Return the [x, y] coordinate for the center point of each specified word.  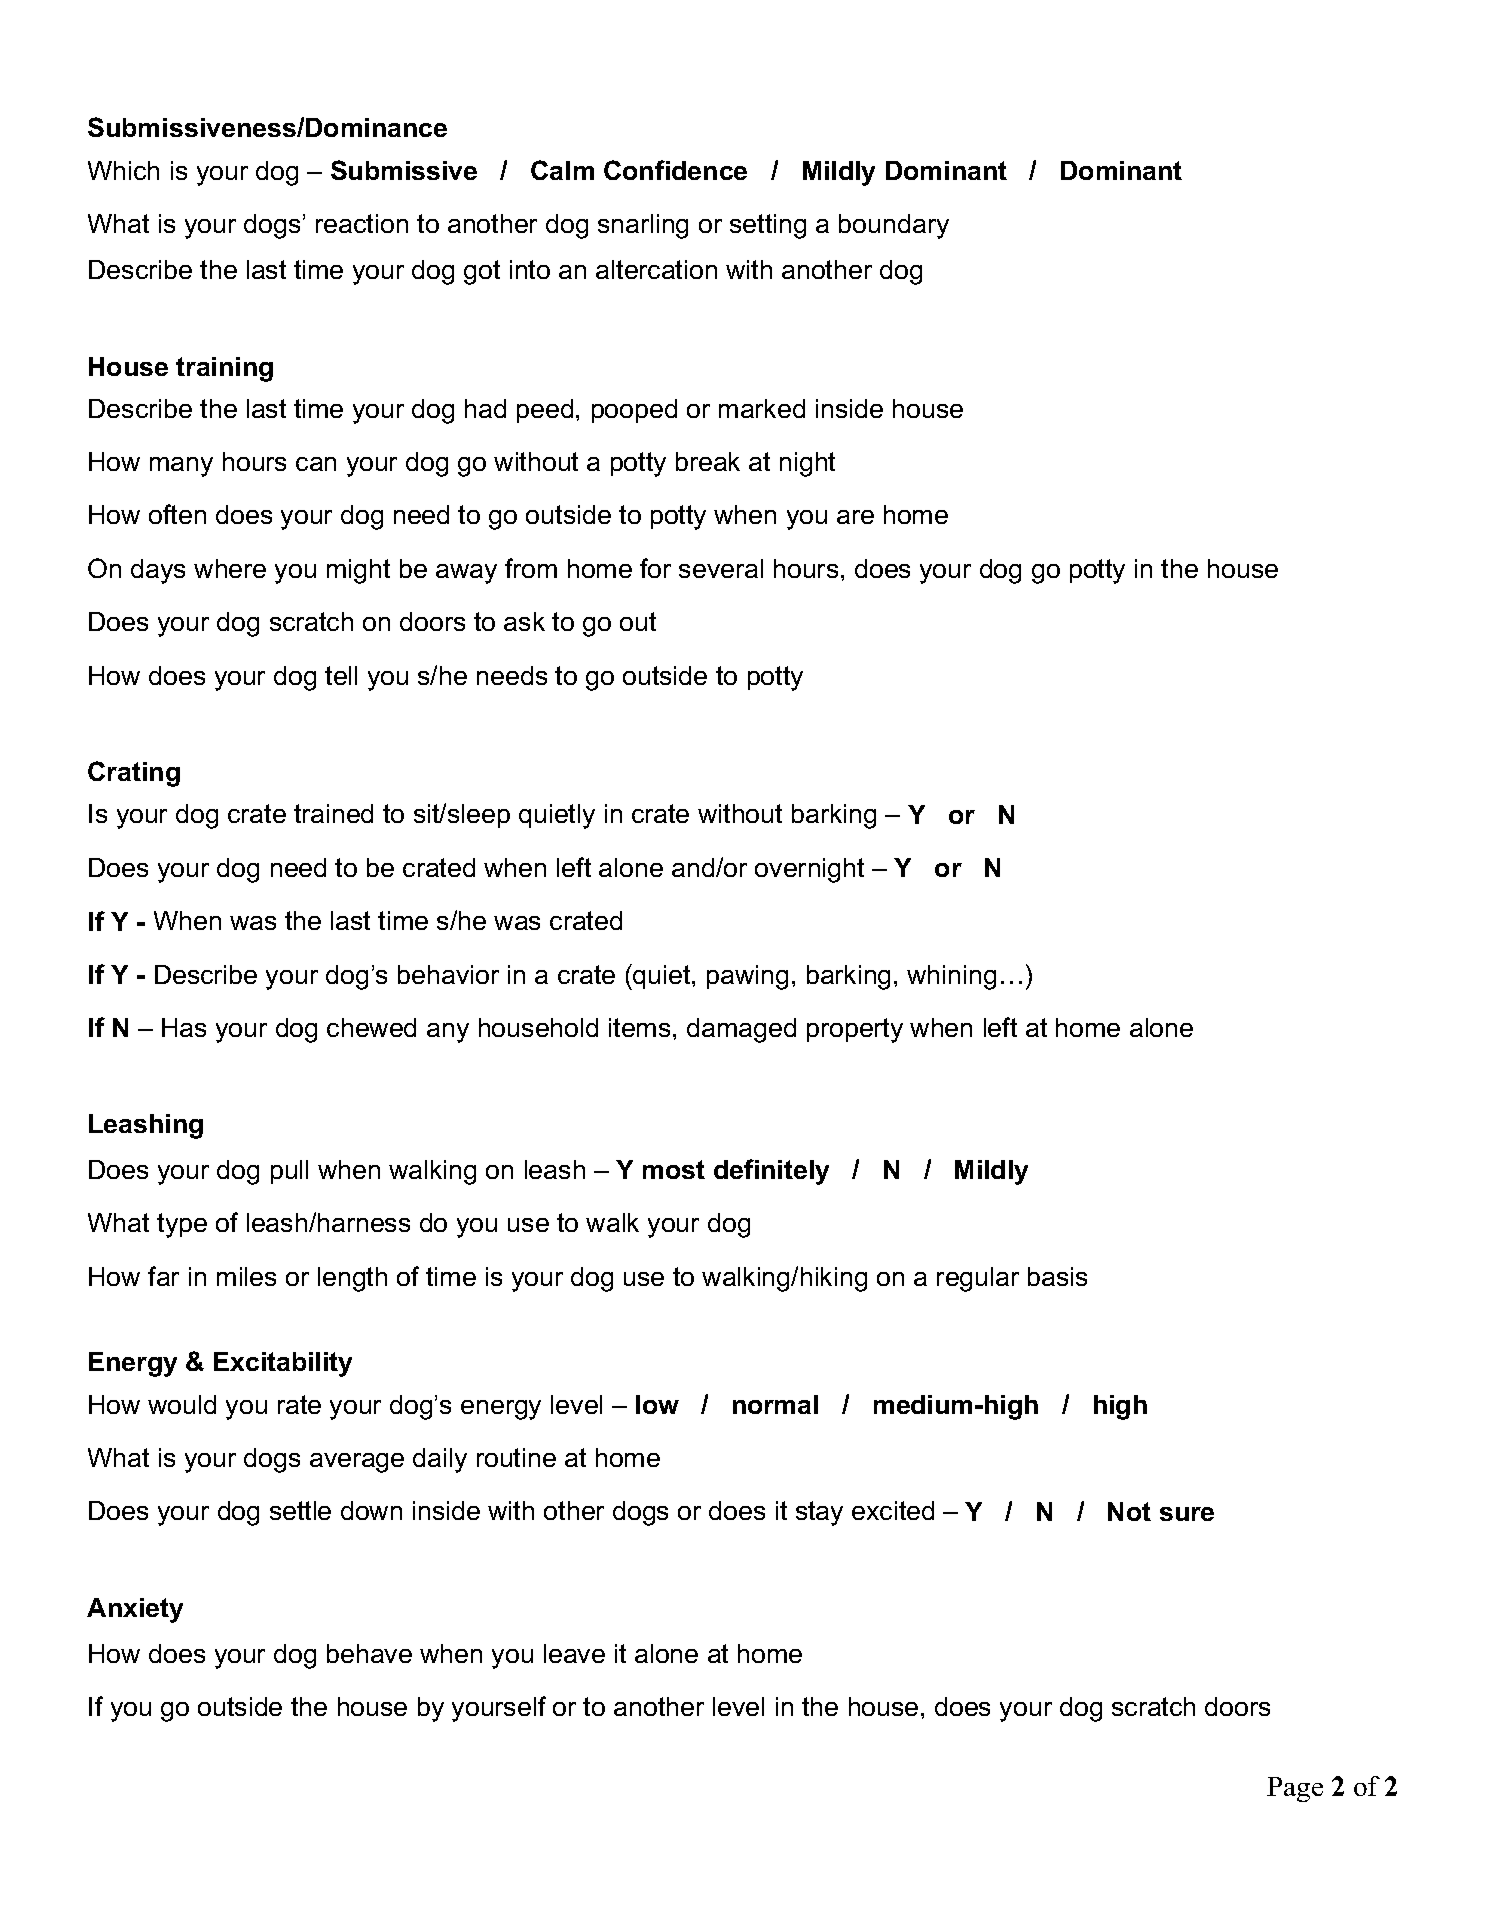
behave [369, 1653]
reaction [362, 223]
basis [1057, 1276]
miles [246, 1276]
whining [951, 977]
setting [768, 226]
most [674, 1169]
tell [341, 675]
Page [1295, 1789]
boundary [894, 226]
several [721, 568]
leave [574, 1653]
